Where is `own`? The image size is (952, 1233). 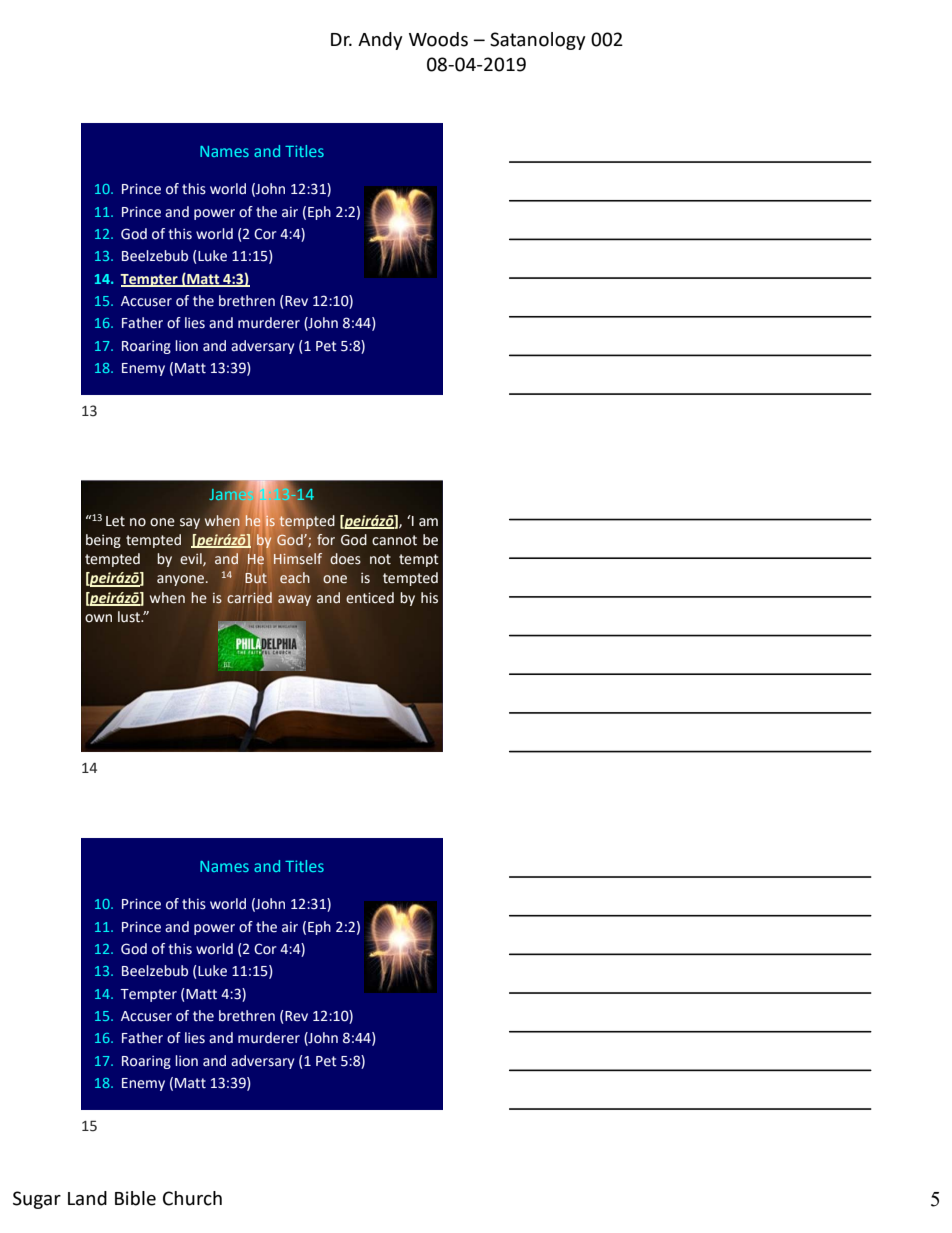
own is located at coordinates (98, 618).
